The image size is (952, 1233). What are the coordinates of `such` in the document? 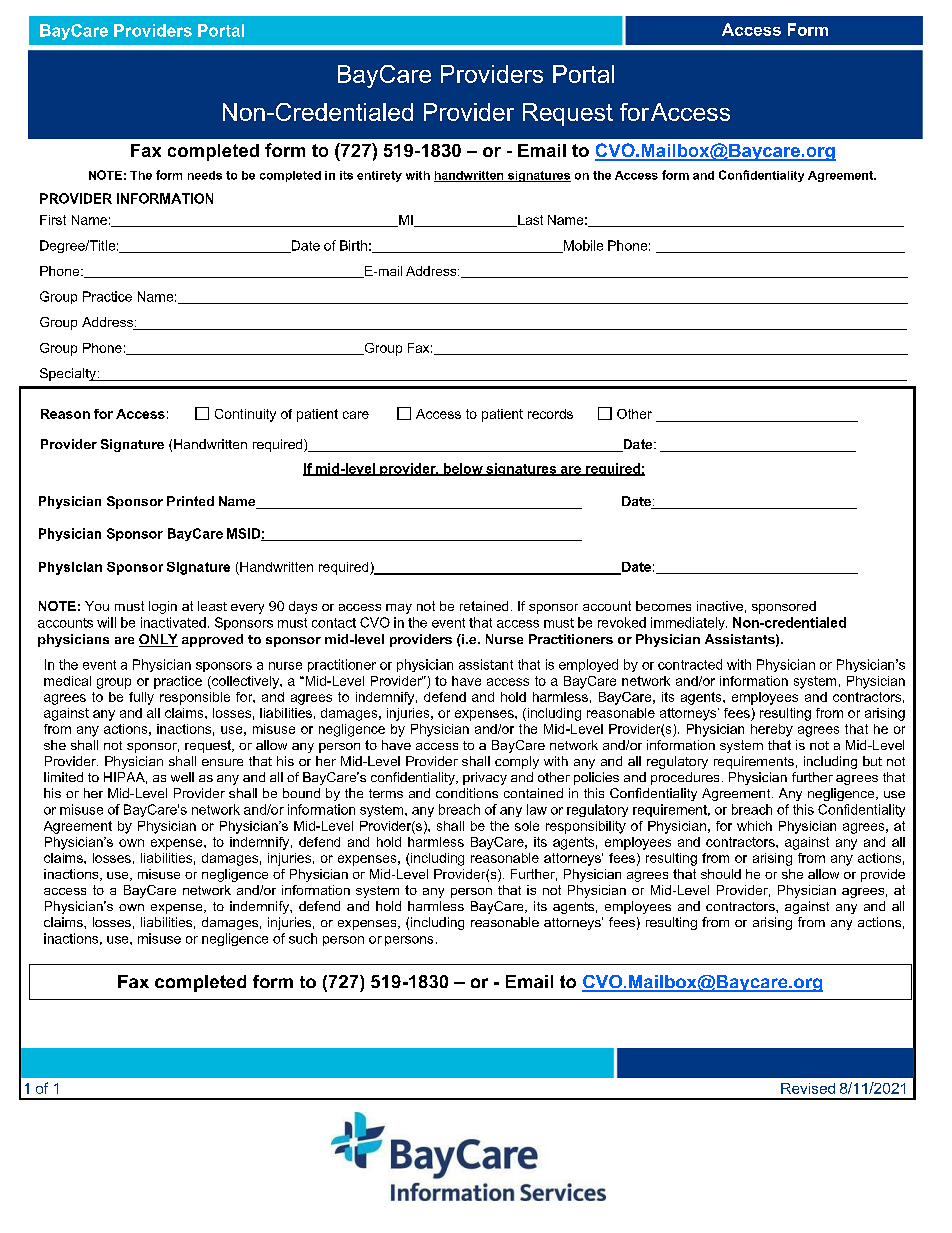 It's located at (303, 938).
